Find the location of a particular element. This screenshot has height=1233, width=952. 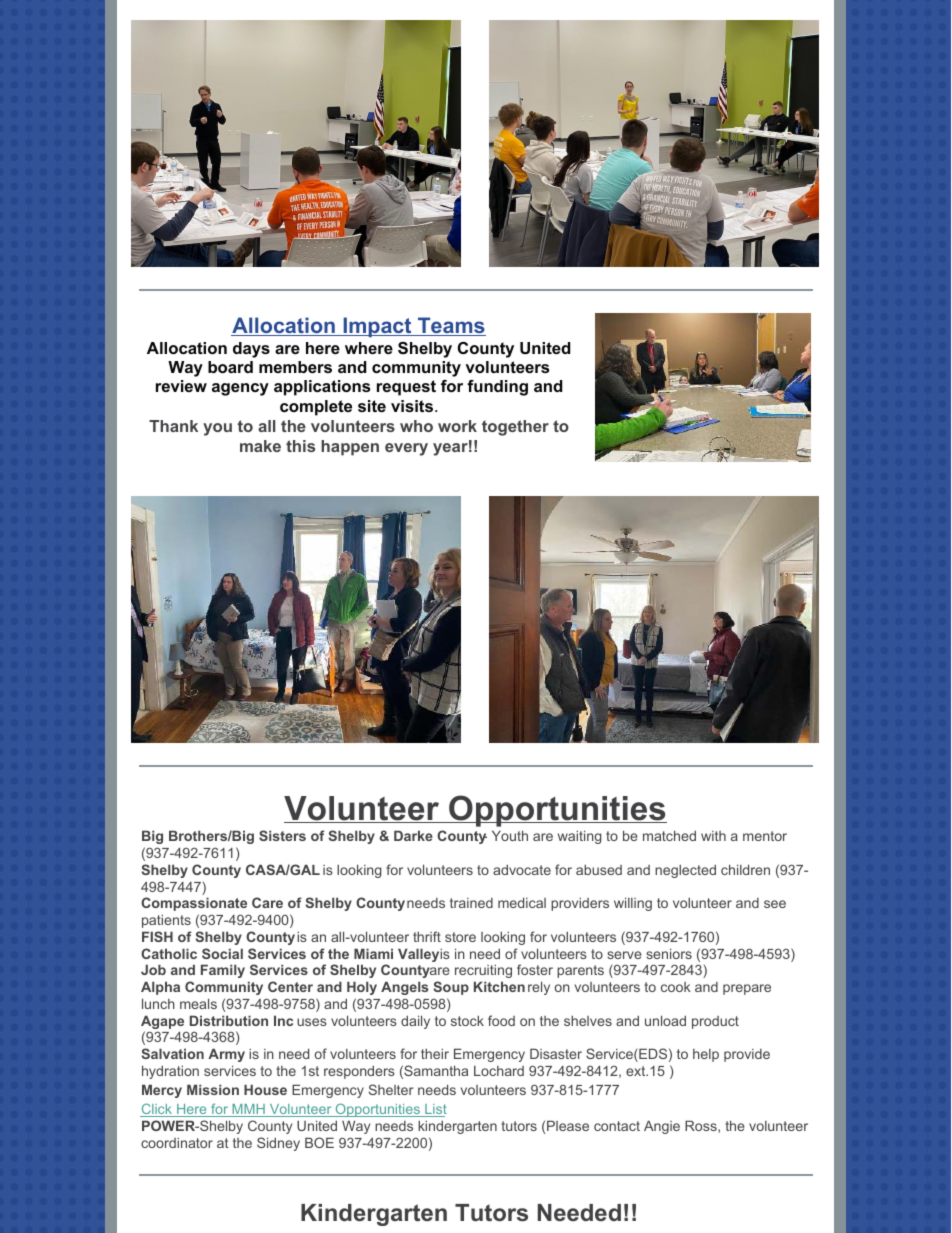

MMH is located at coordinates (248, 1110).
